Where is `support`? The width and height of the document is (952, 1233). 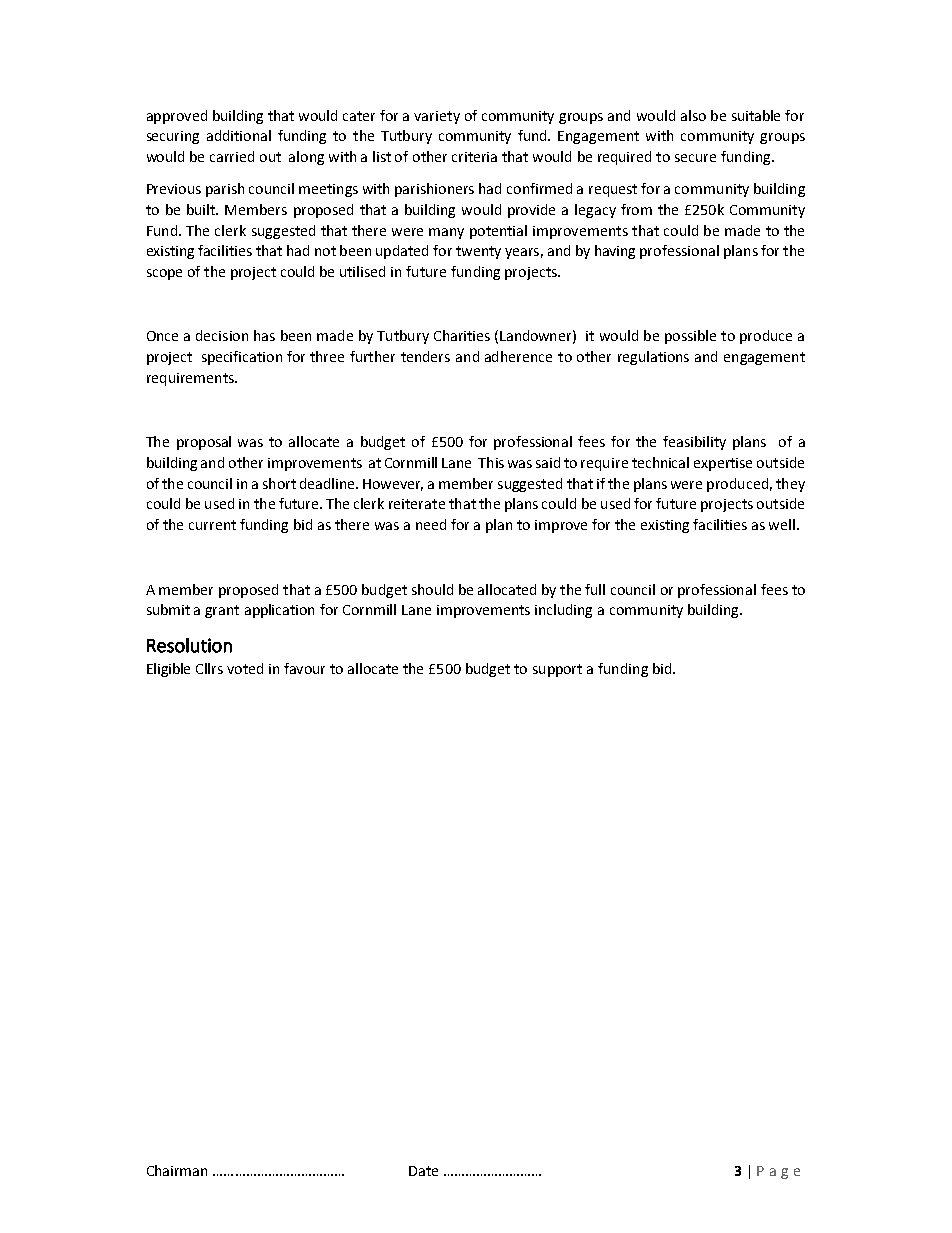 support is located at coordinates (557, 670).
